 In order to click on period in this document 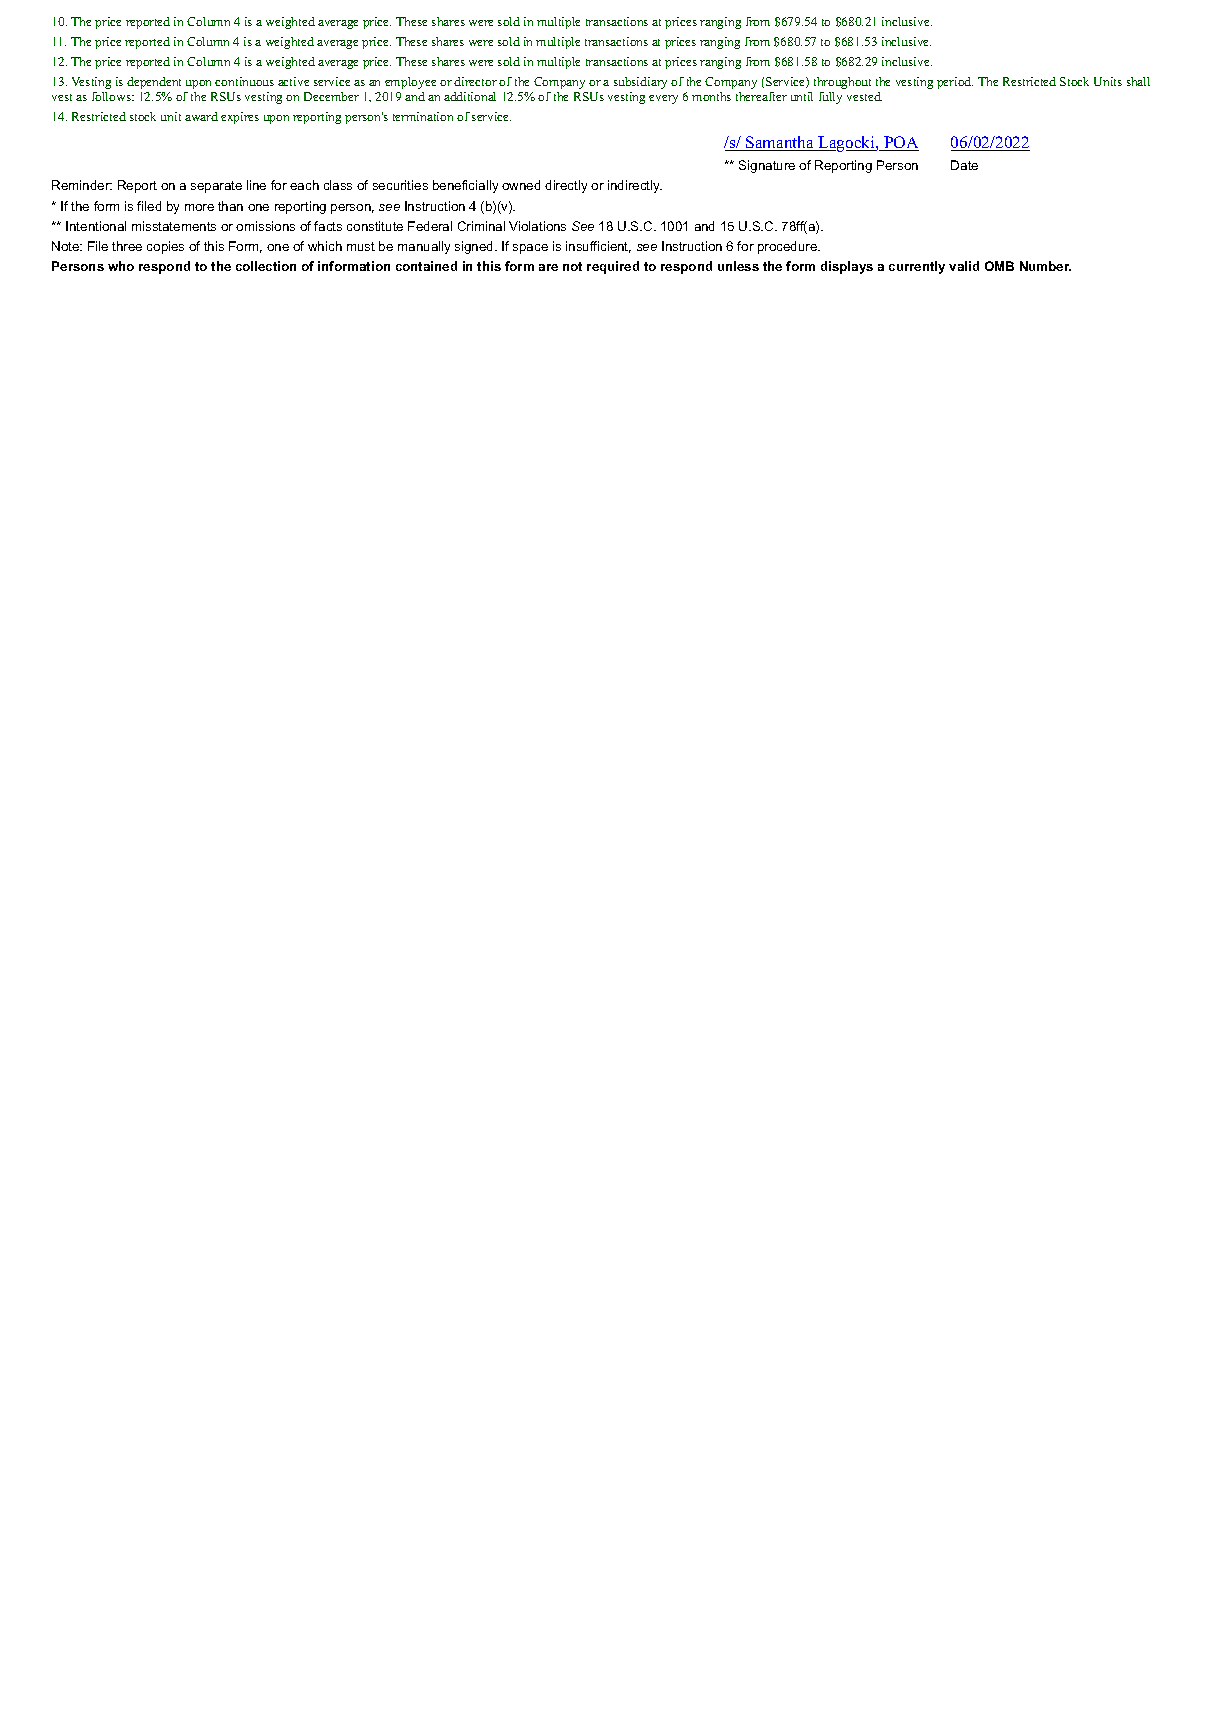, I will do `click(955, 83)`.
